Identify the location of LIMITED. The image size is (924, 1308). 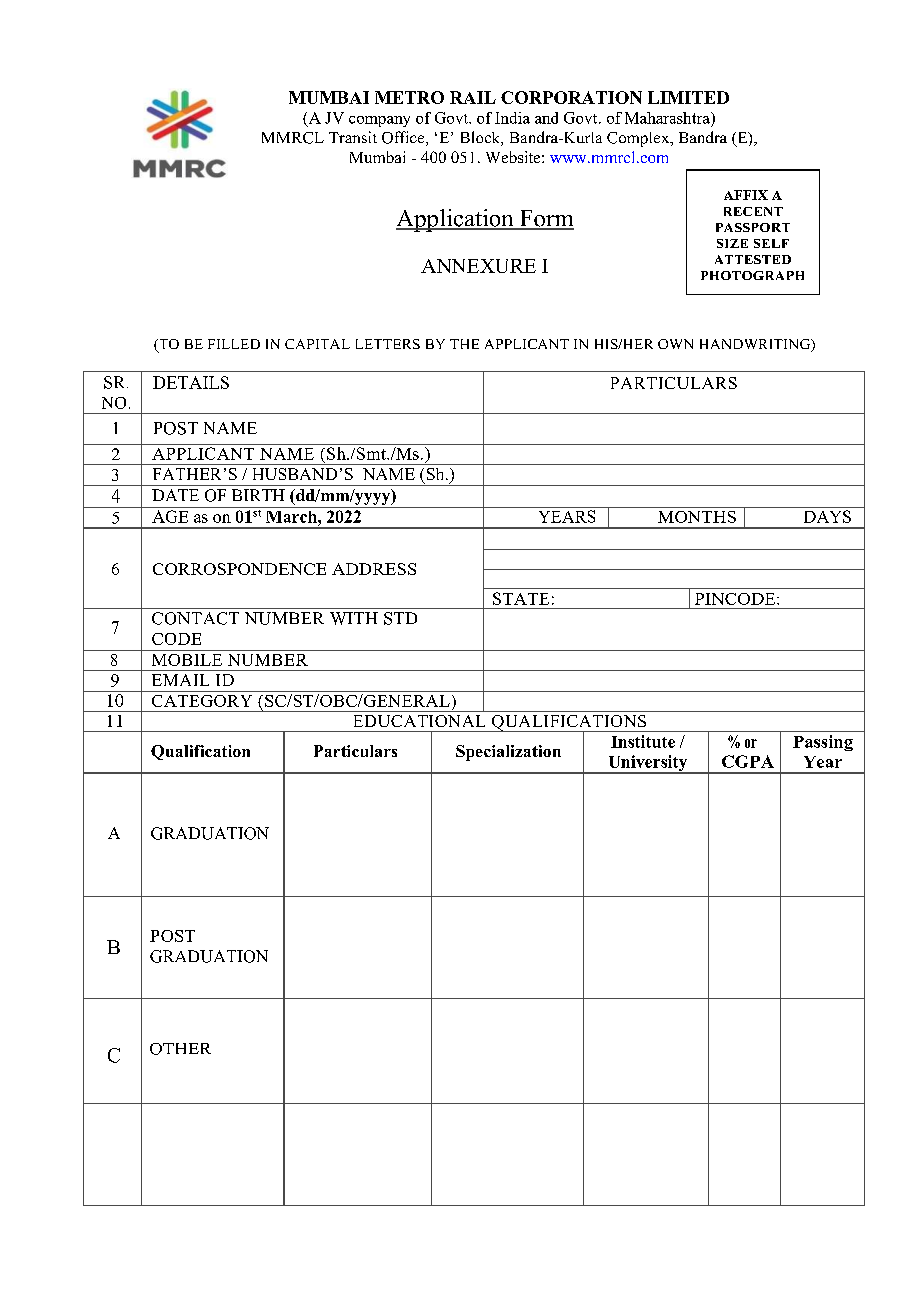
(688, 97).
